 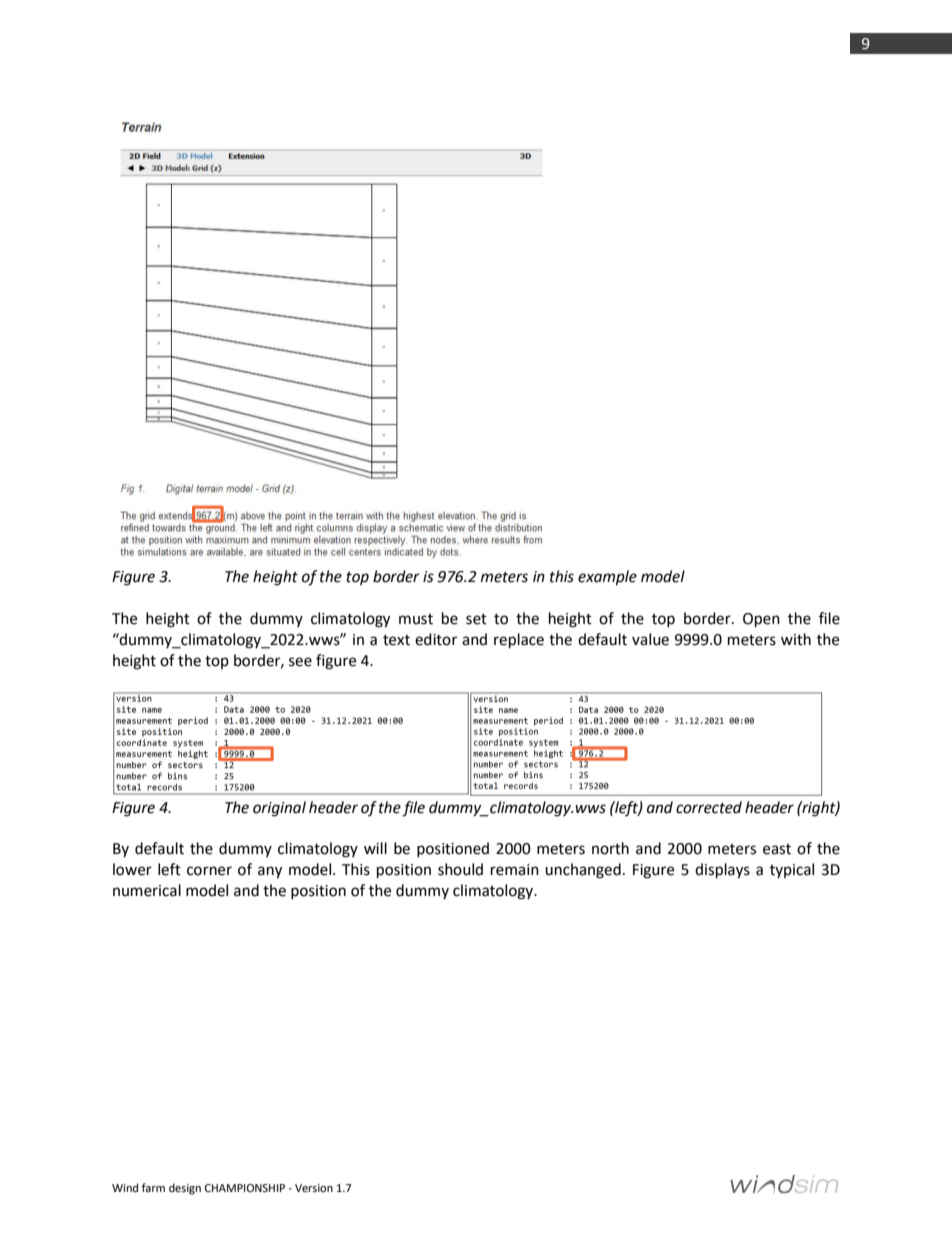 I want to click on Open, so click(x=761, y=620).
